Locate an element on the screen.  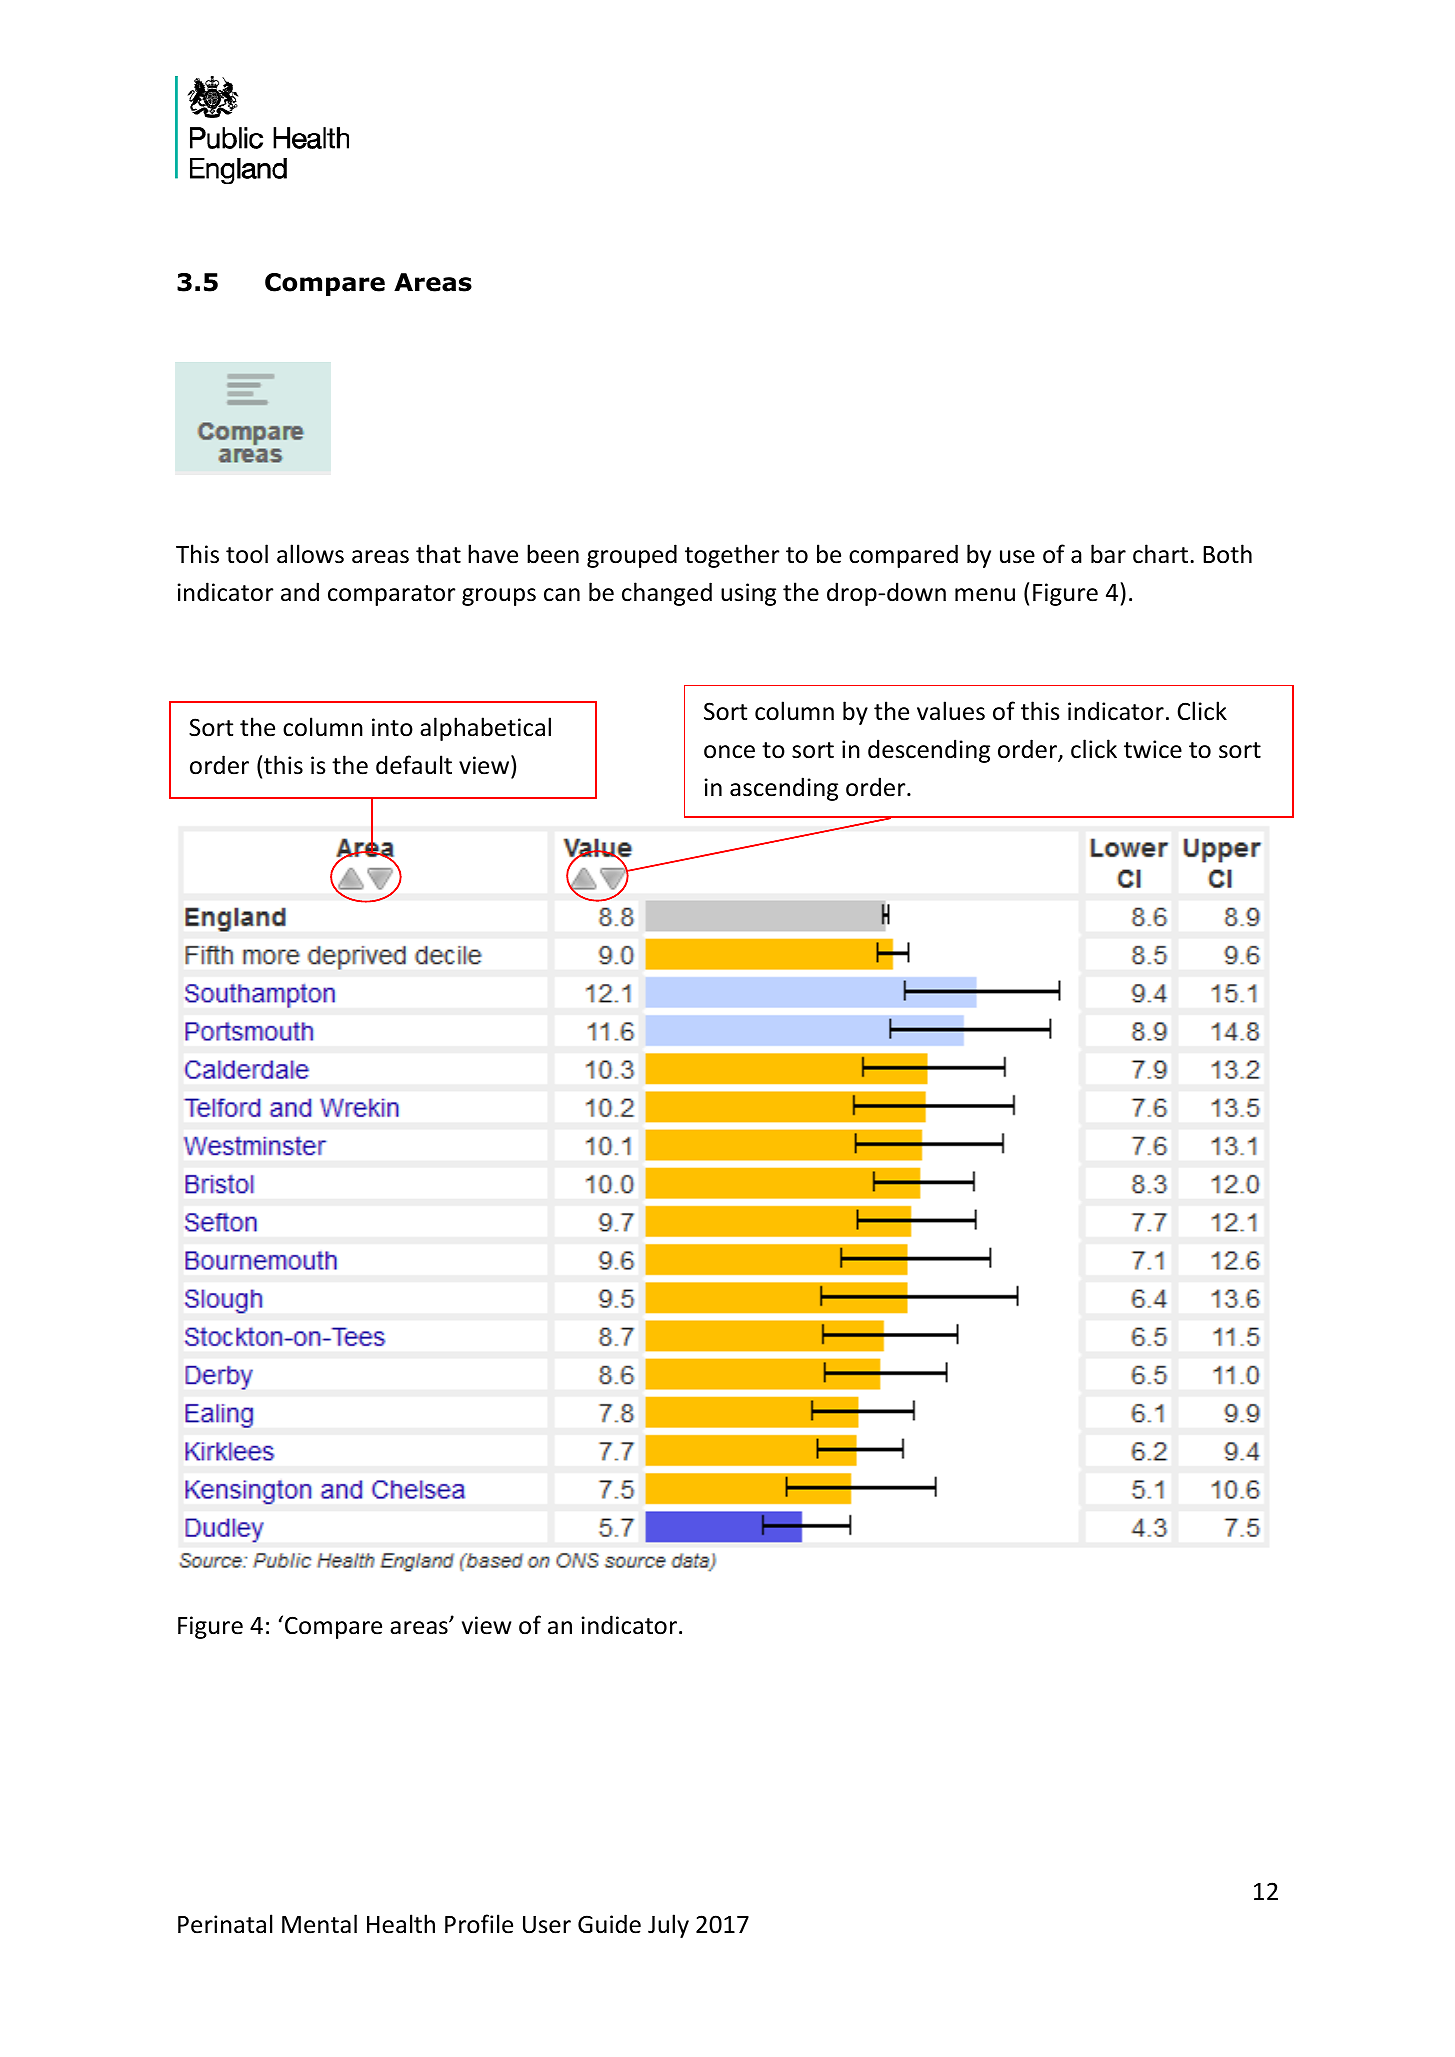
default is located at coordinates (414, 765).
